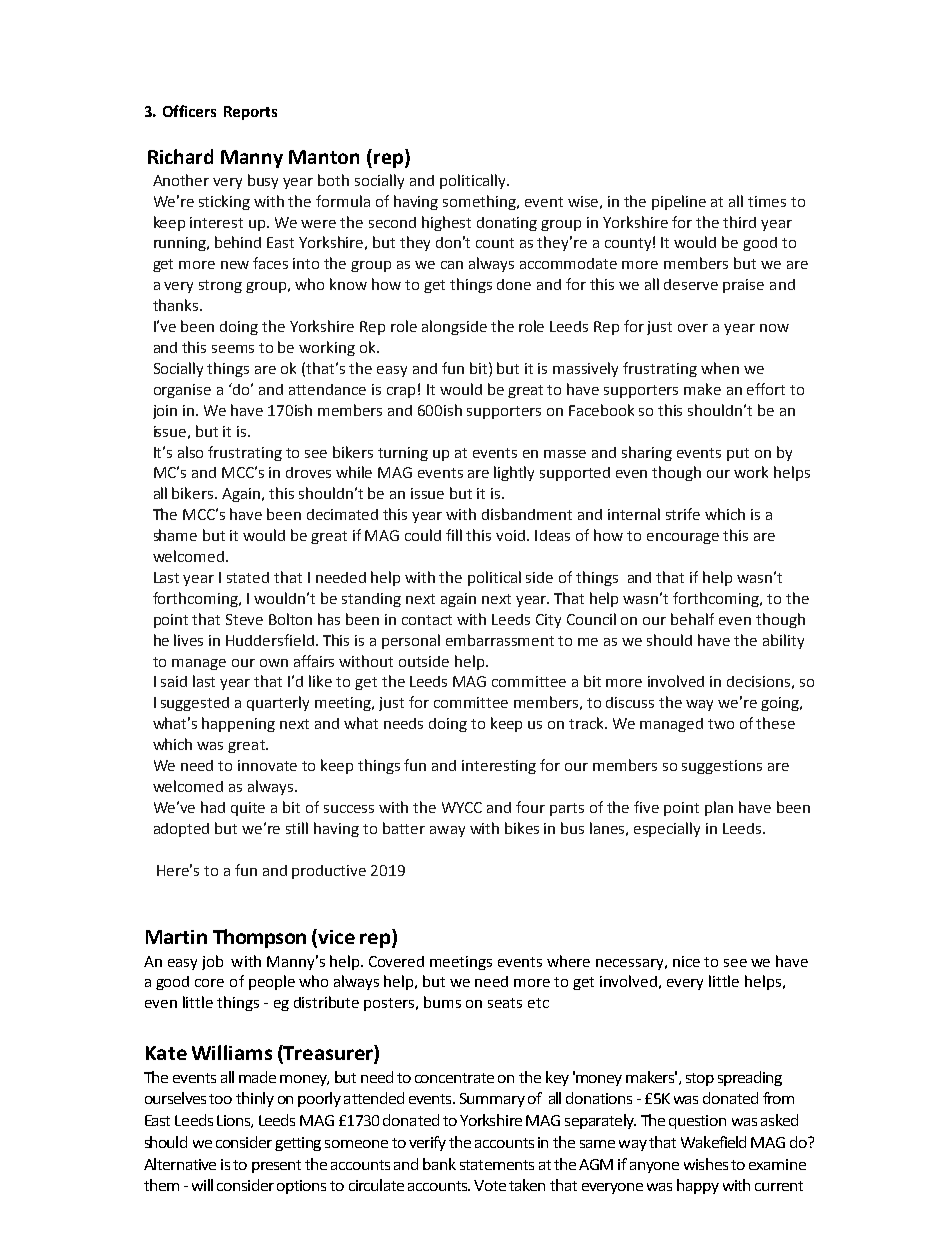 The width and height of the page is (952, 1233). I want to click on bums, so click(442, 1002).
